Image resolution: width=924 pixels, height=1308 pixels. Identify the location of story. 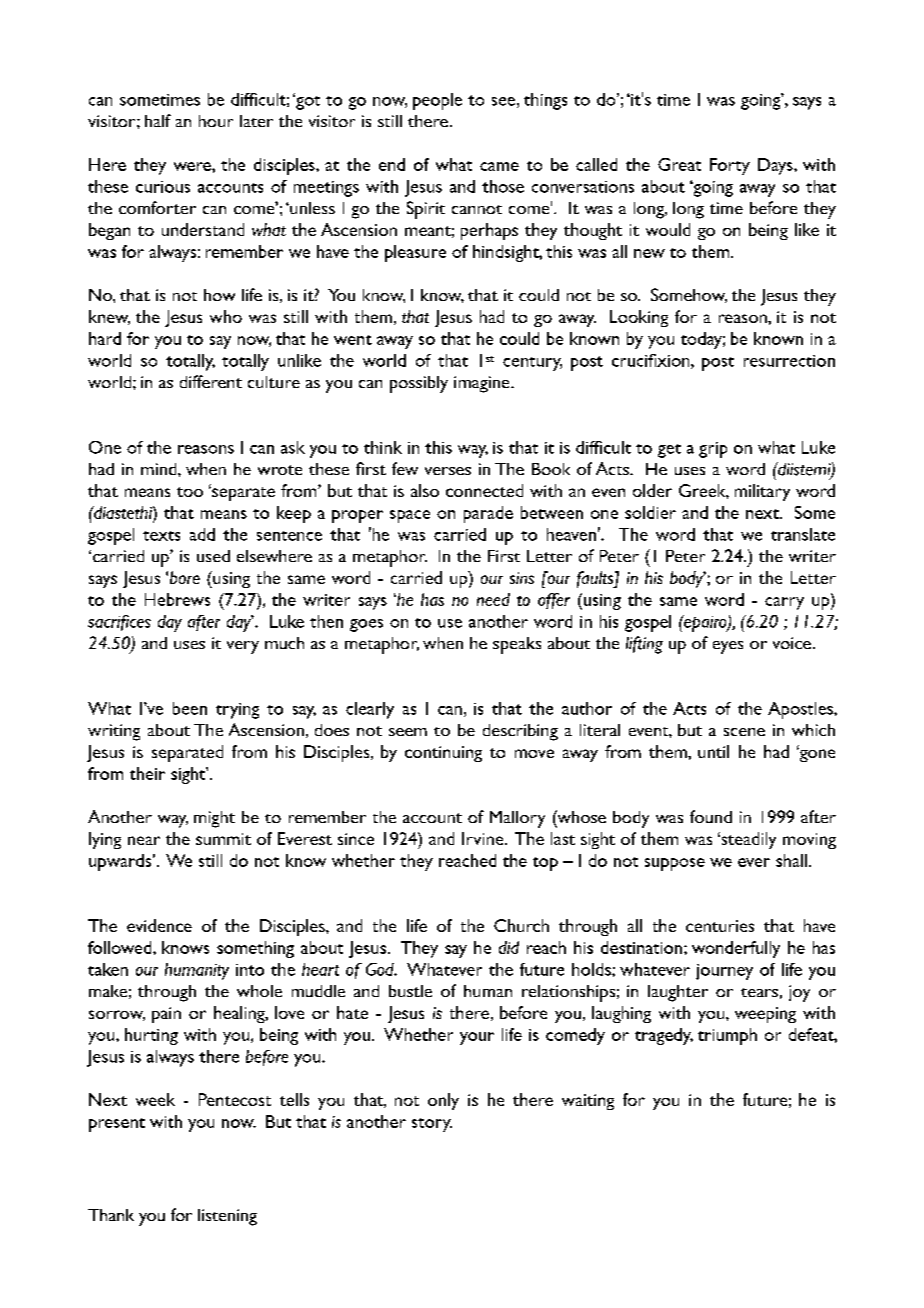
(432, 1125).
